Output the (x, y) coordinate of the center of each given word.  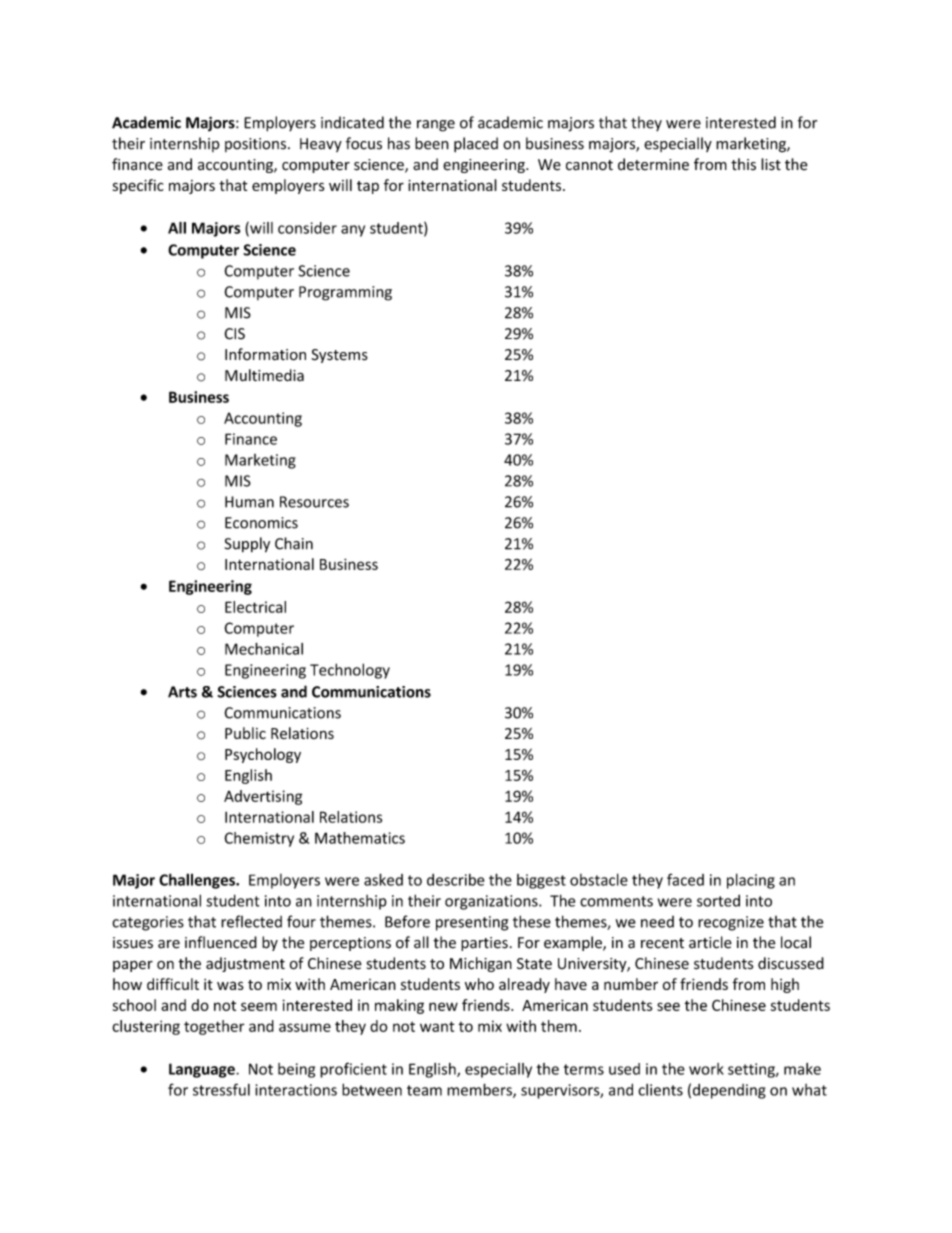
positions (257, 145)
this (743, 164)
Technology (350, 671)
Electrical (255, 607)
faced (685, 879)
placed (476, 144)
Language (203, 1070)
